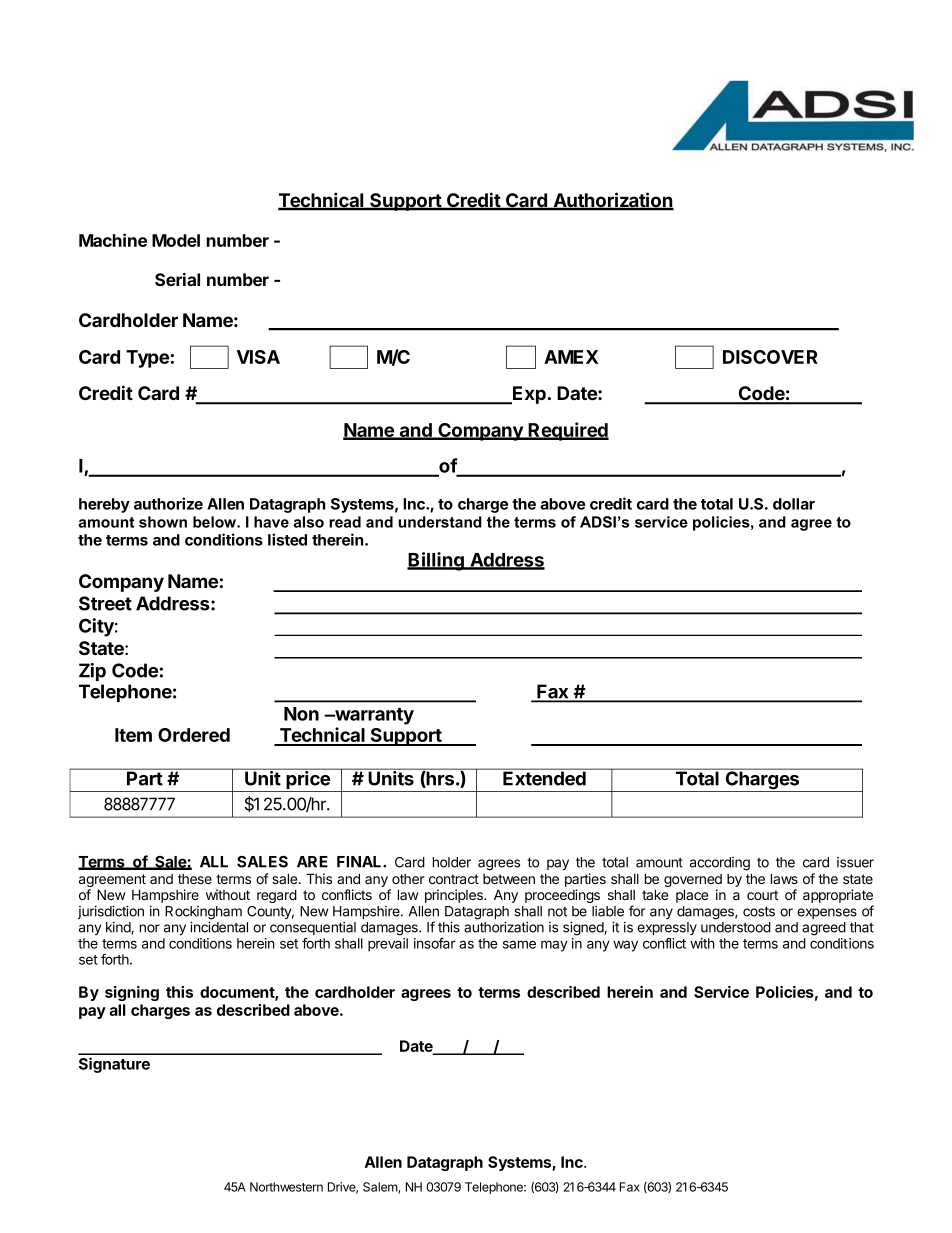 Image resolution: width=952 pixels, height=1233 pixels. Describe the element at coordinates (194, 735) in the screenshot. I see `Ordered` at that location.
